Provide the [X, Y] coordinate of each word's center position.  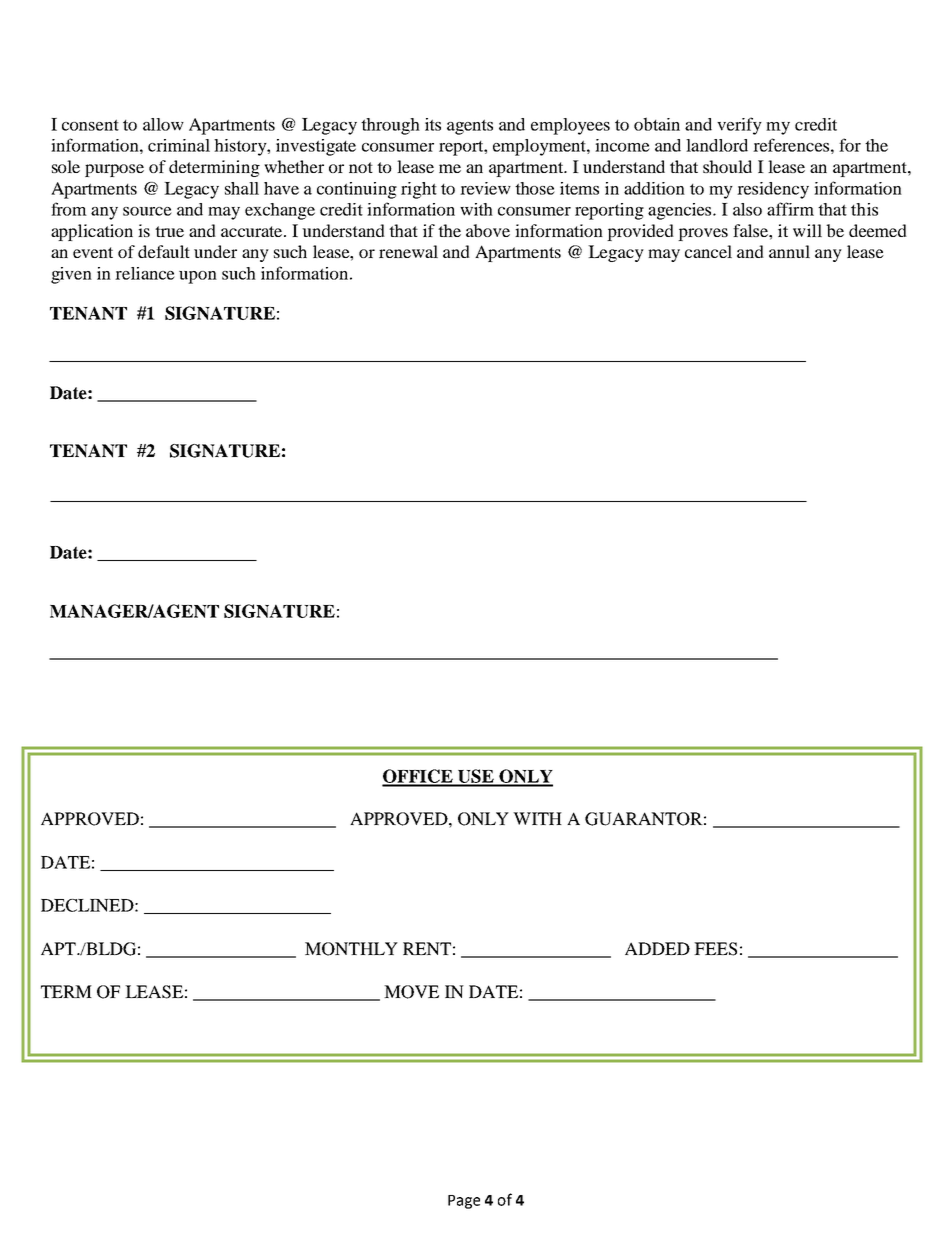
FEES [715, 949]
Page [464, 1202]
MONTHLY [351, 949]
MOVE [411, 992]
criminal [179, 145]
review [485, 188]
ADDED [657, 948]
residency [773, 190]
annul [789, 251]
